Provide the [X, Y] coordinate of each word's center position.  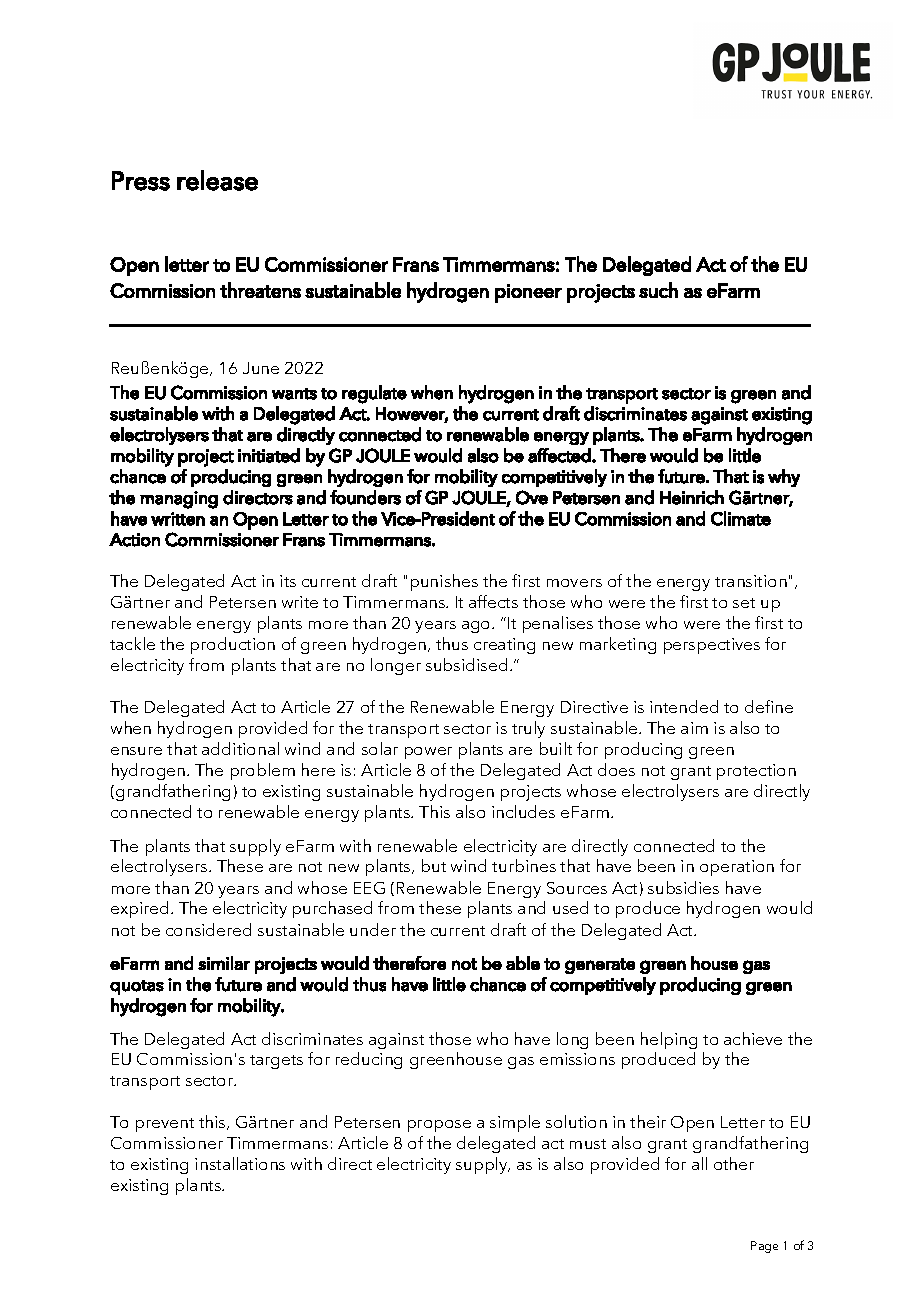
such [658, 290]
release [217, 180]
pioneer [528, 293]
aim [694, 728]
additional [240, 748]
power [428, 753]
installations [240, 1163]
